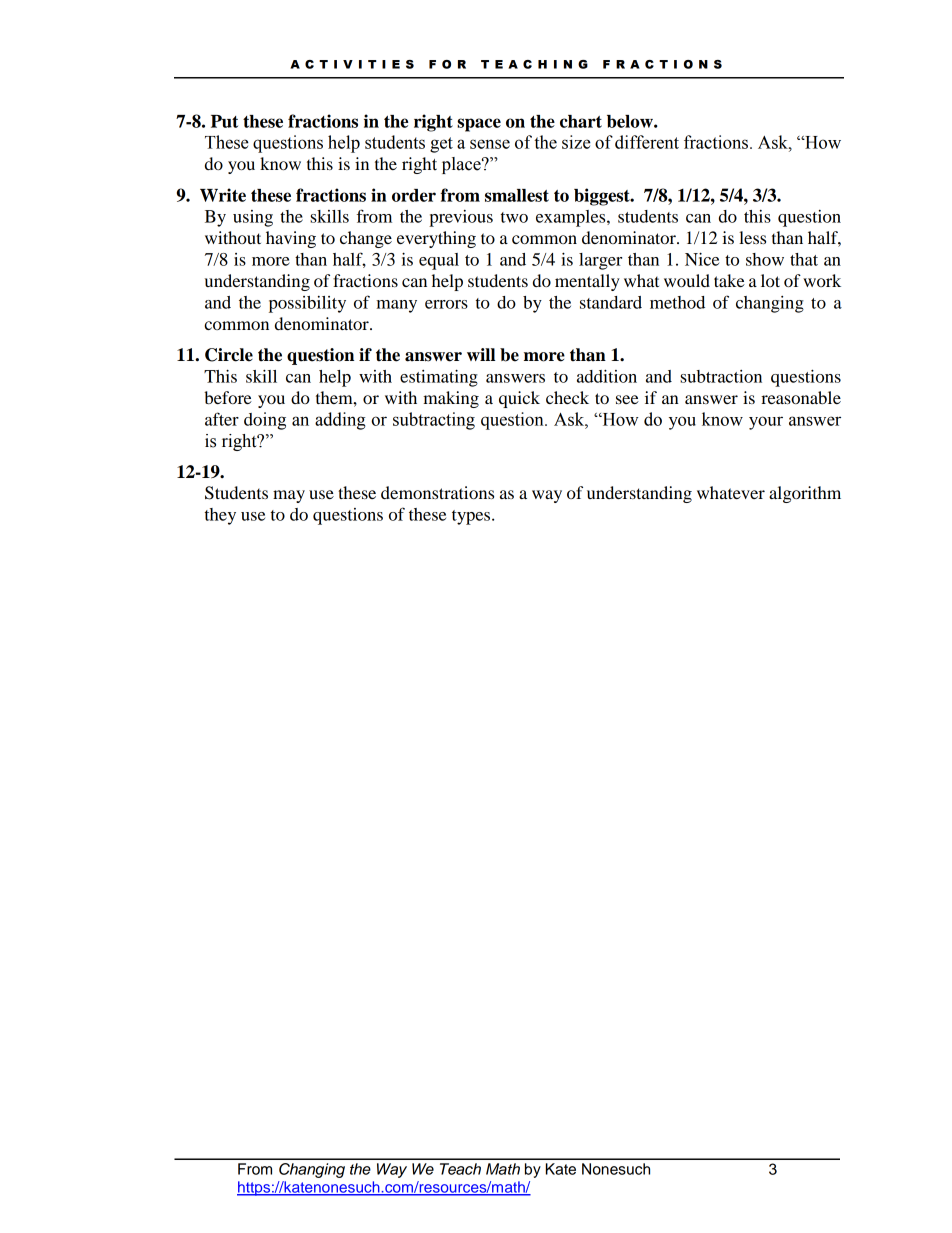 The height and width of the image is (1233, 952). I want to click on demonstrations, so click(437, 492).
